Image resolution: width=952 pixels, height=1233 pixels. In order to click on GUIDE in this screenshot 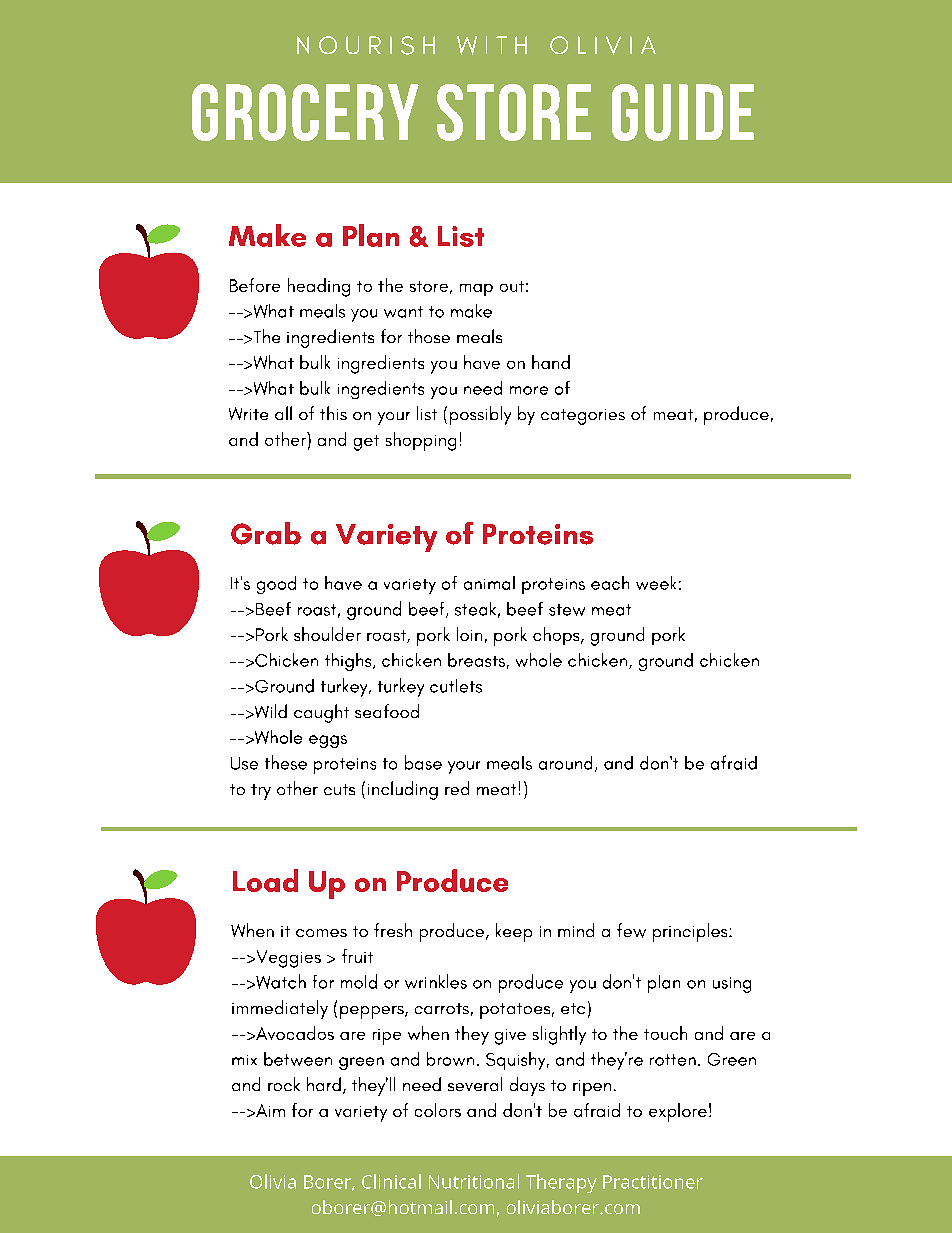, I will do `click(683, 112)`.
